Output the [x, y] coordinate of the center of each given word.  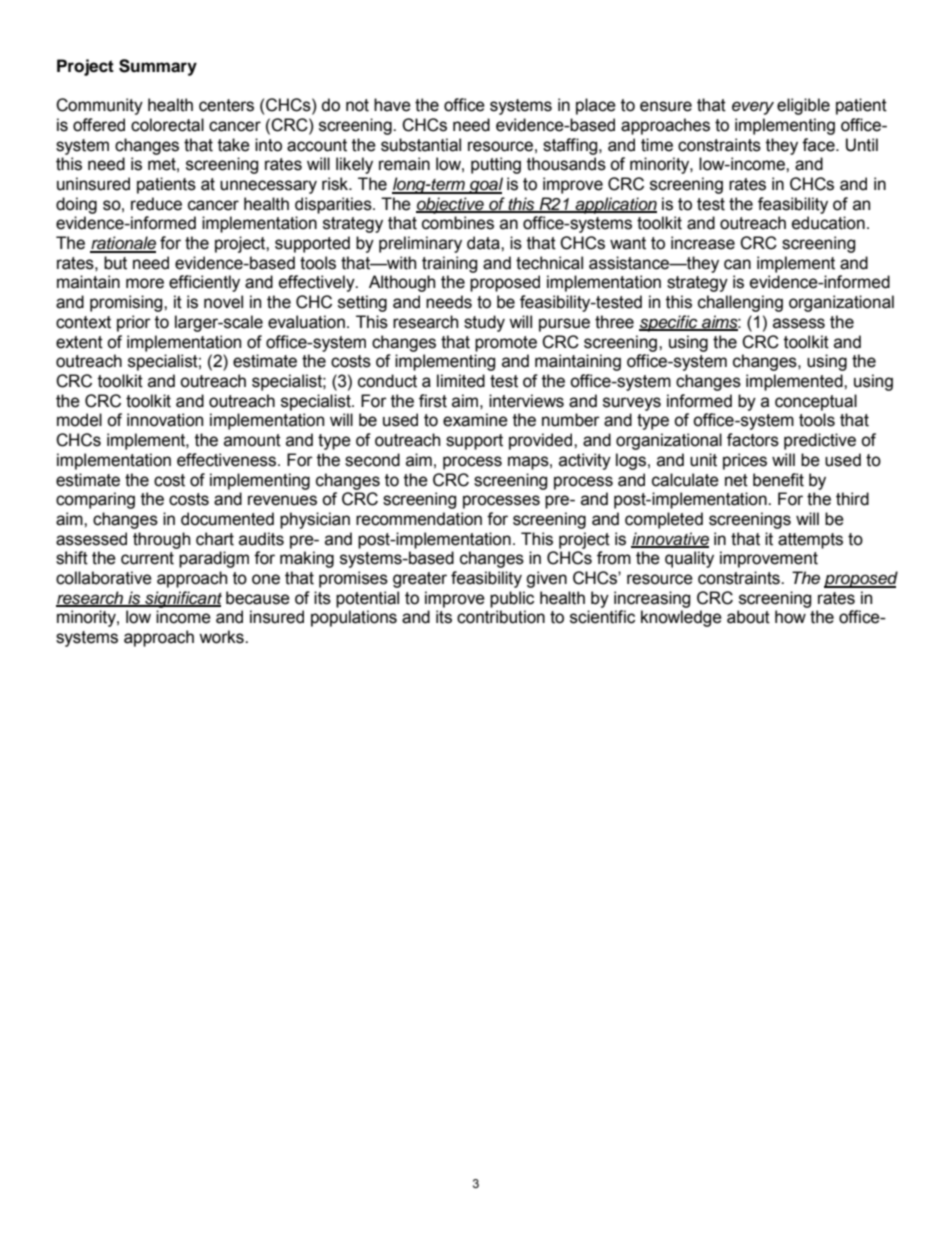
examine [475, 420]
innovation [165, 420]
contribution [501, 617]
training [450, 264]
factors [753, 440]
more [145, 283]
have [392, 105]
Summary [158, 67]
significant [182, 599]
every [753, 108]
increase [703, 243]
